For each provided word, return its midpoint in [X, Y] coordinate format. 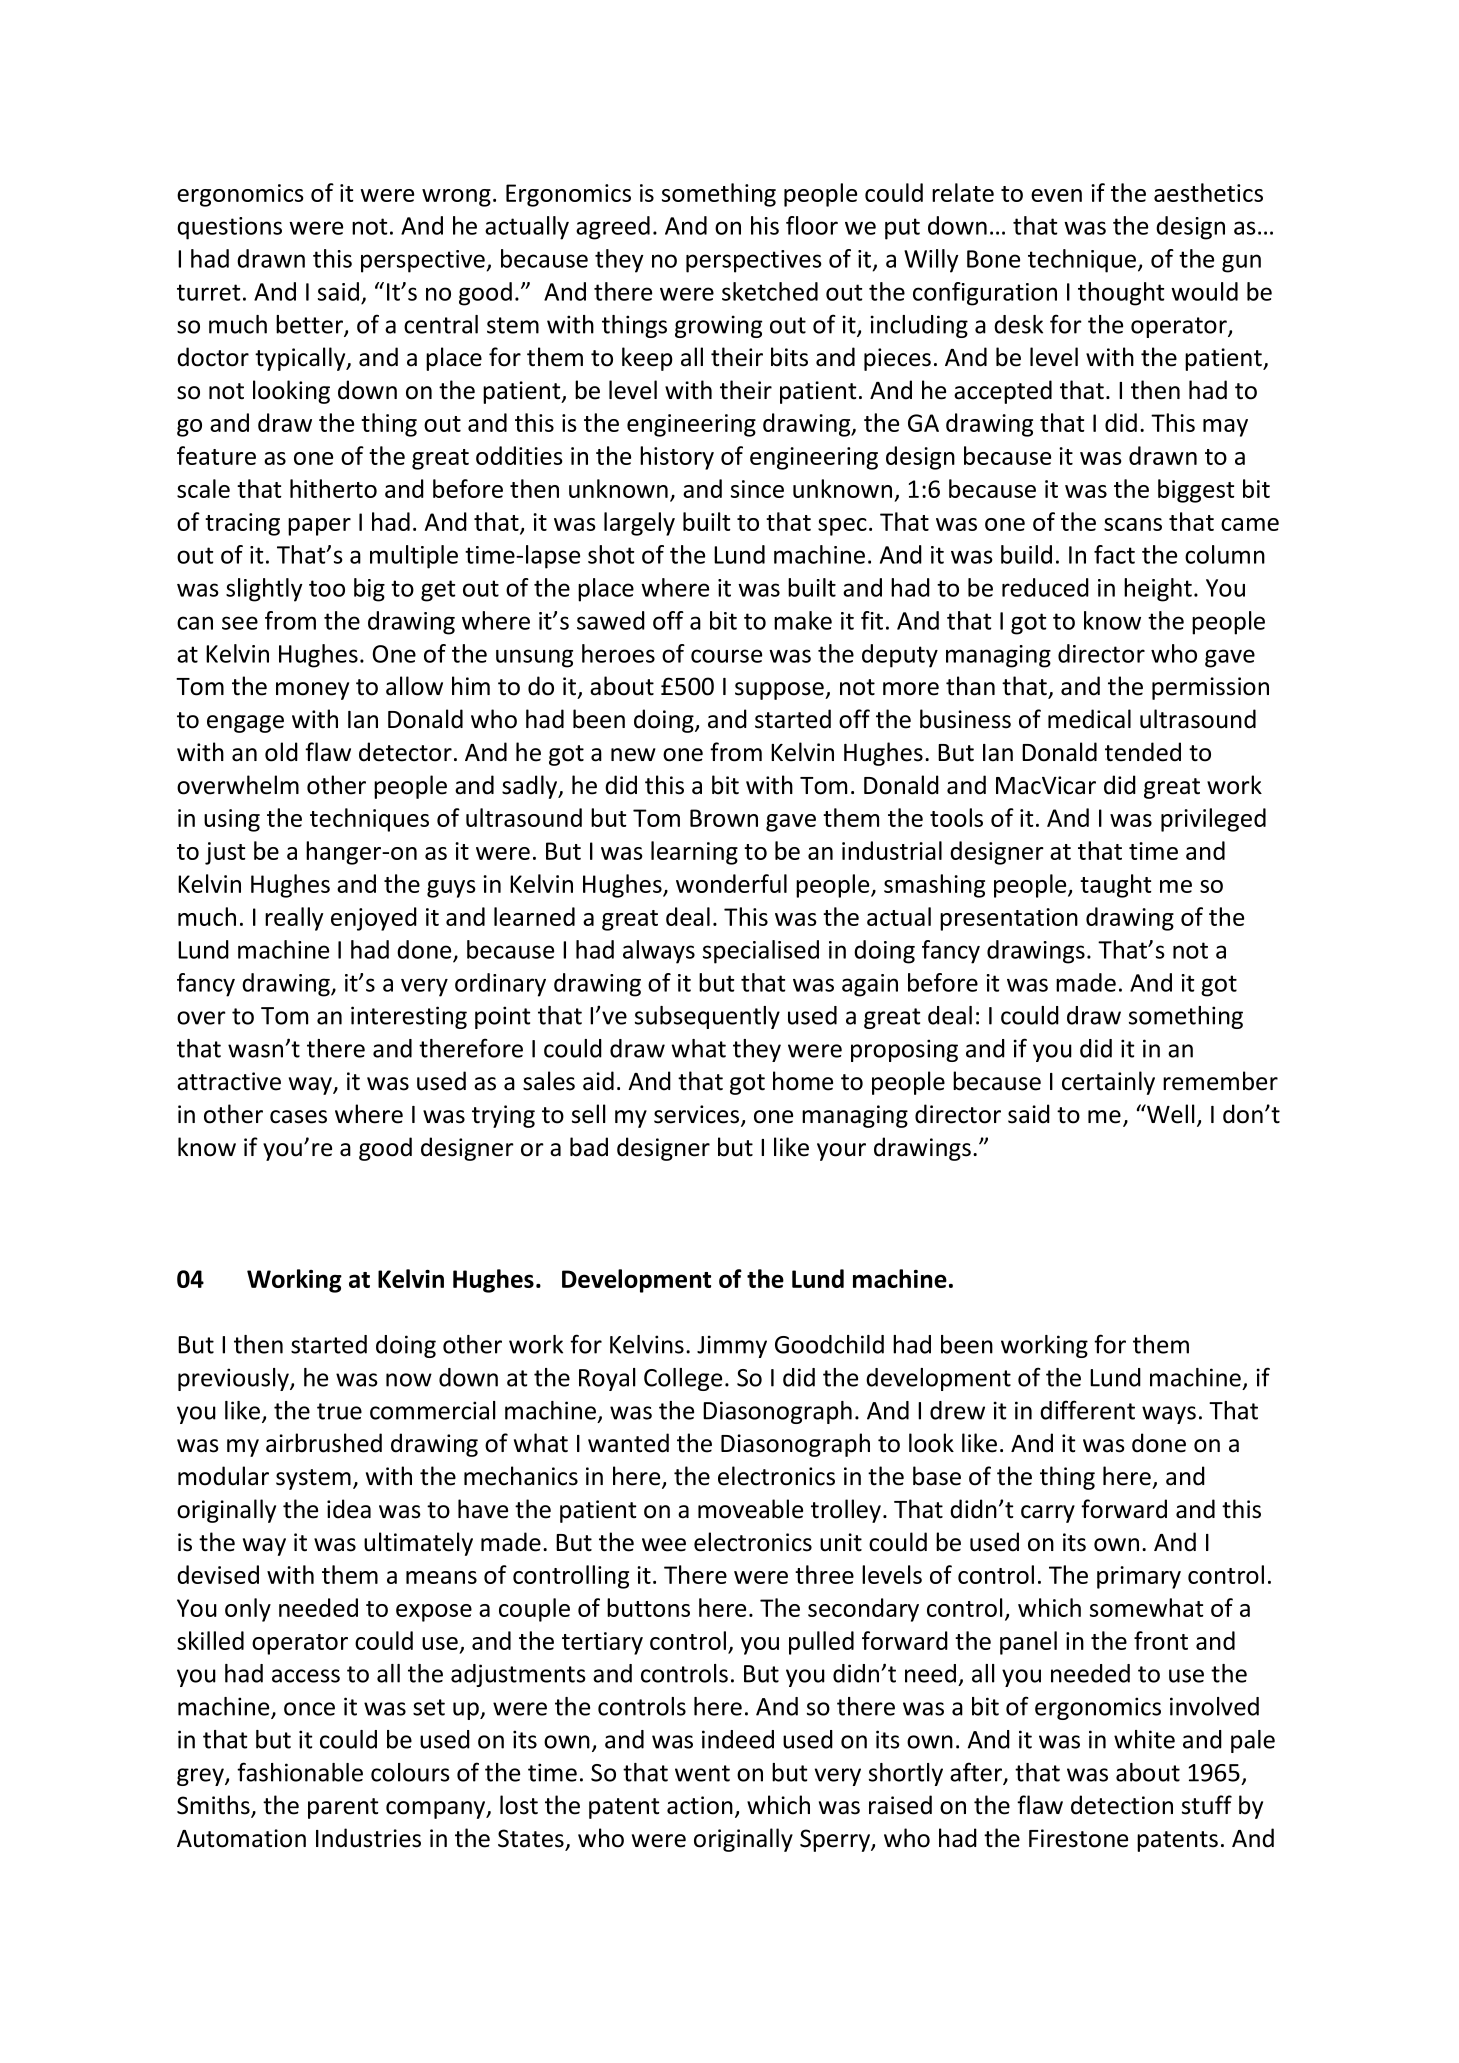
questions [229, 228]
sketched [770, 291]
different [1087, 1410]
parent [343, 1808]
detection [1122, 1805]
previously [234, 1379]
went [702, 1773]
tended [1143, 752]
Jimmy [732, 1346]
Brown [724, 818]
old [281, 752]
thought [1121, 294]
